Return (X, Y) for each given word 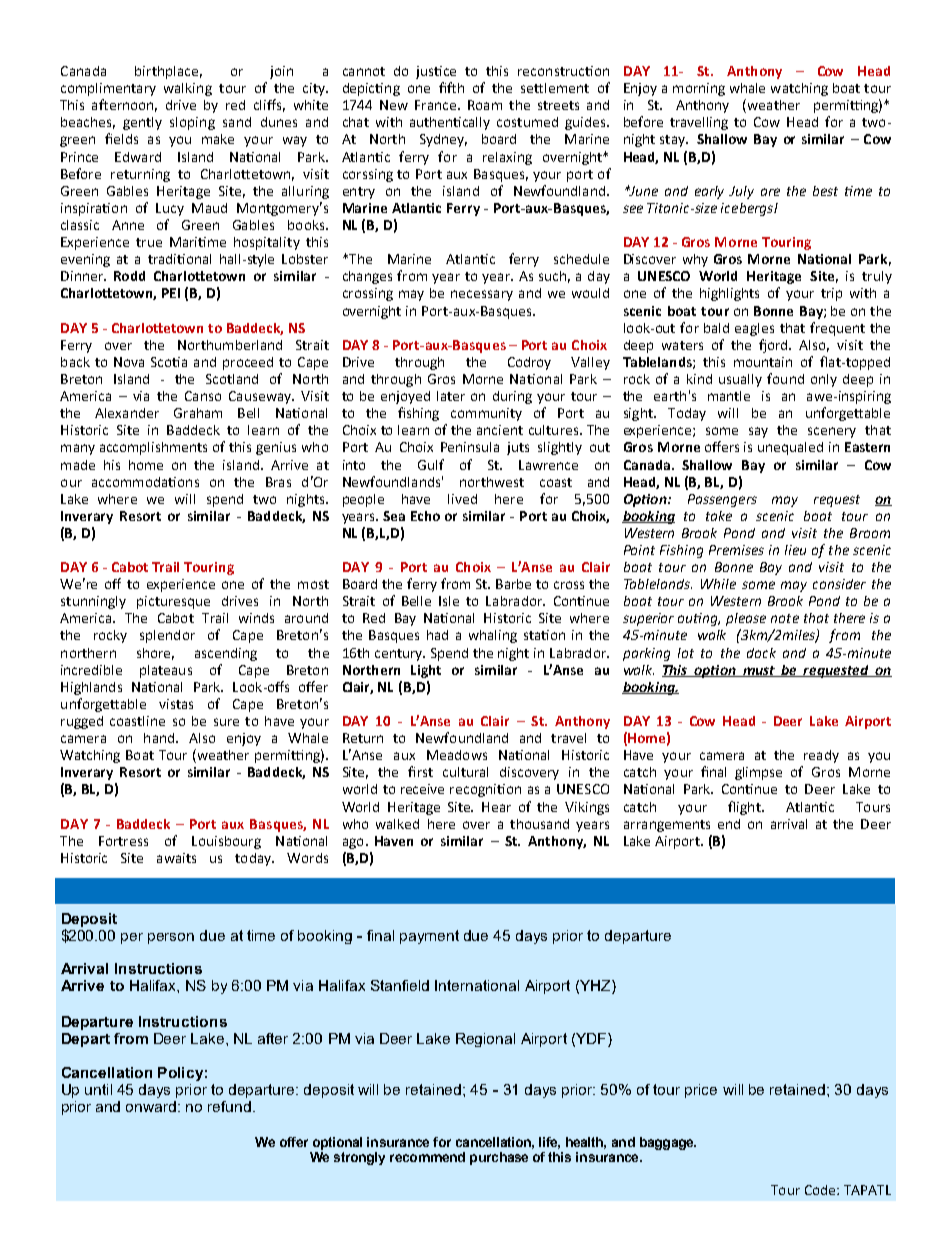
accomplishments (153, 448)
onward (151, 1106)
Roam (485, 105)
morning (699, 89)
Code (821, 1190)
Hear (496, 807)
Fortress (123, 841)
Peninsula (470, 447)
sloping (192, 123)
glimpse (758, 773)
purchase (499, 1158)
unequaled (790, 448)
